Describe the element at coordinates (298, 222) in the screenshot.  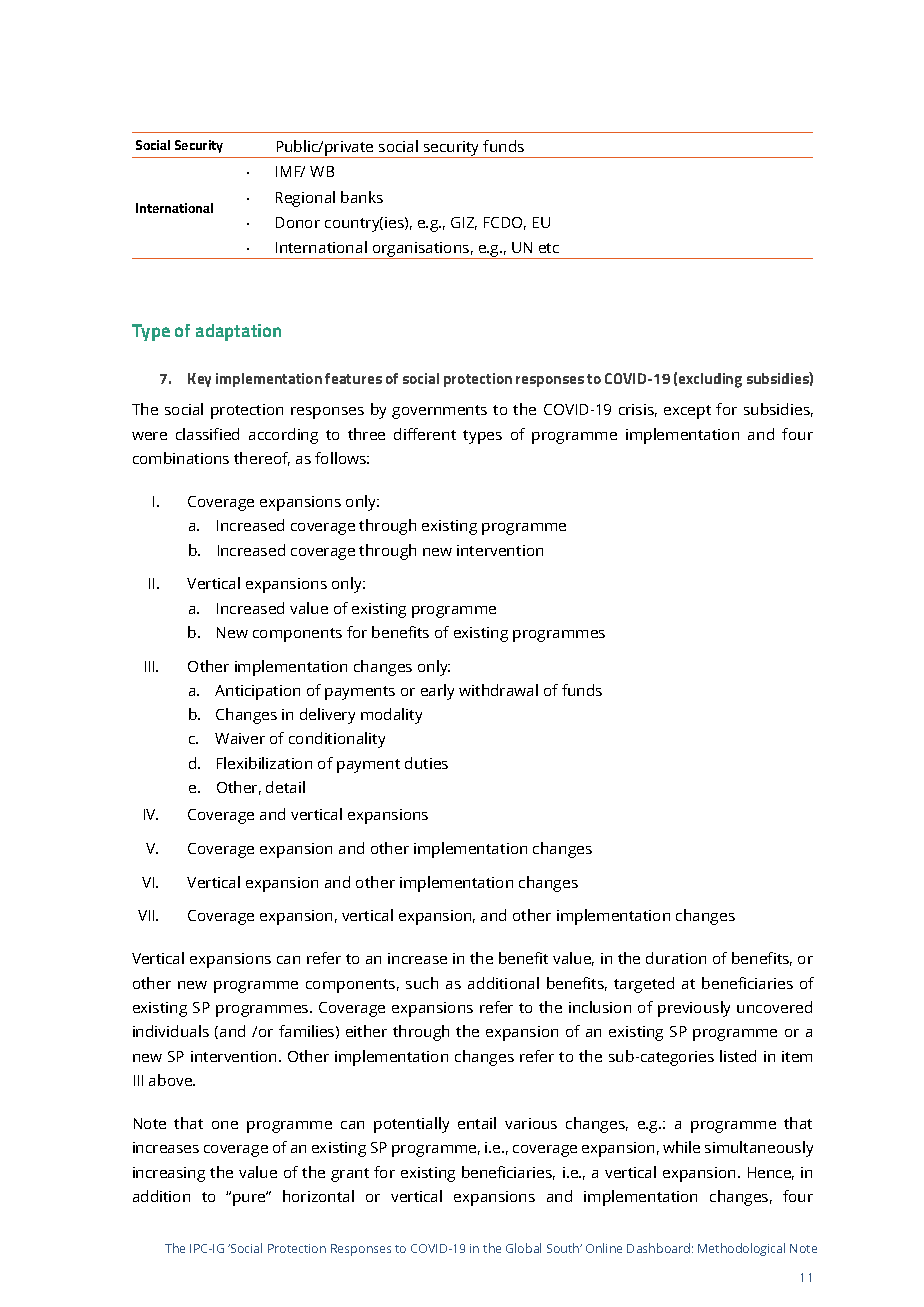
I see `Donor` at that location.
